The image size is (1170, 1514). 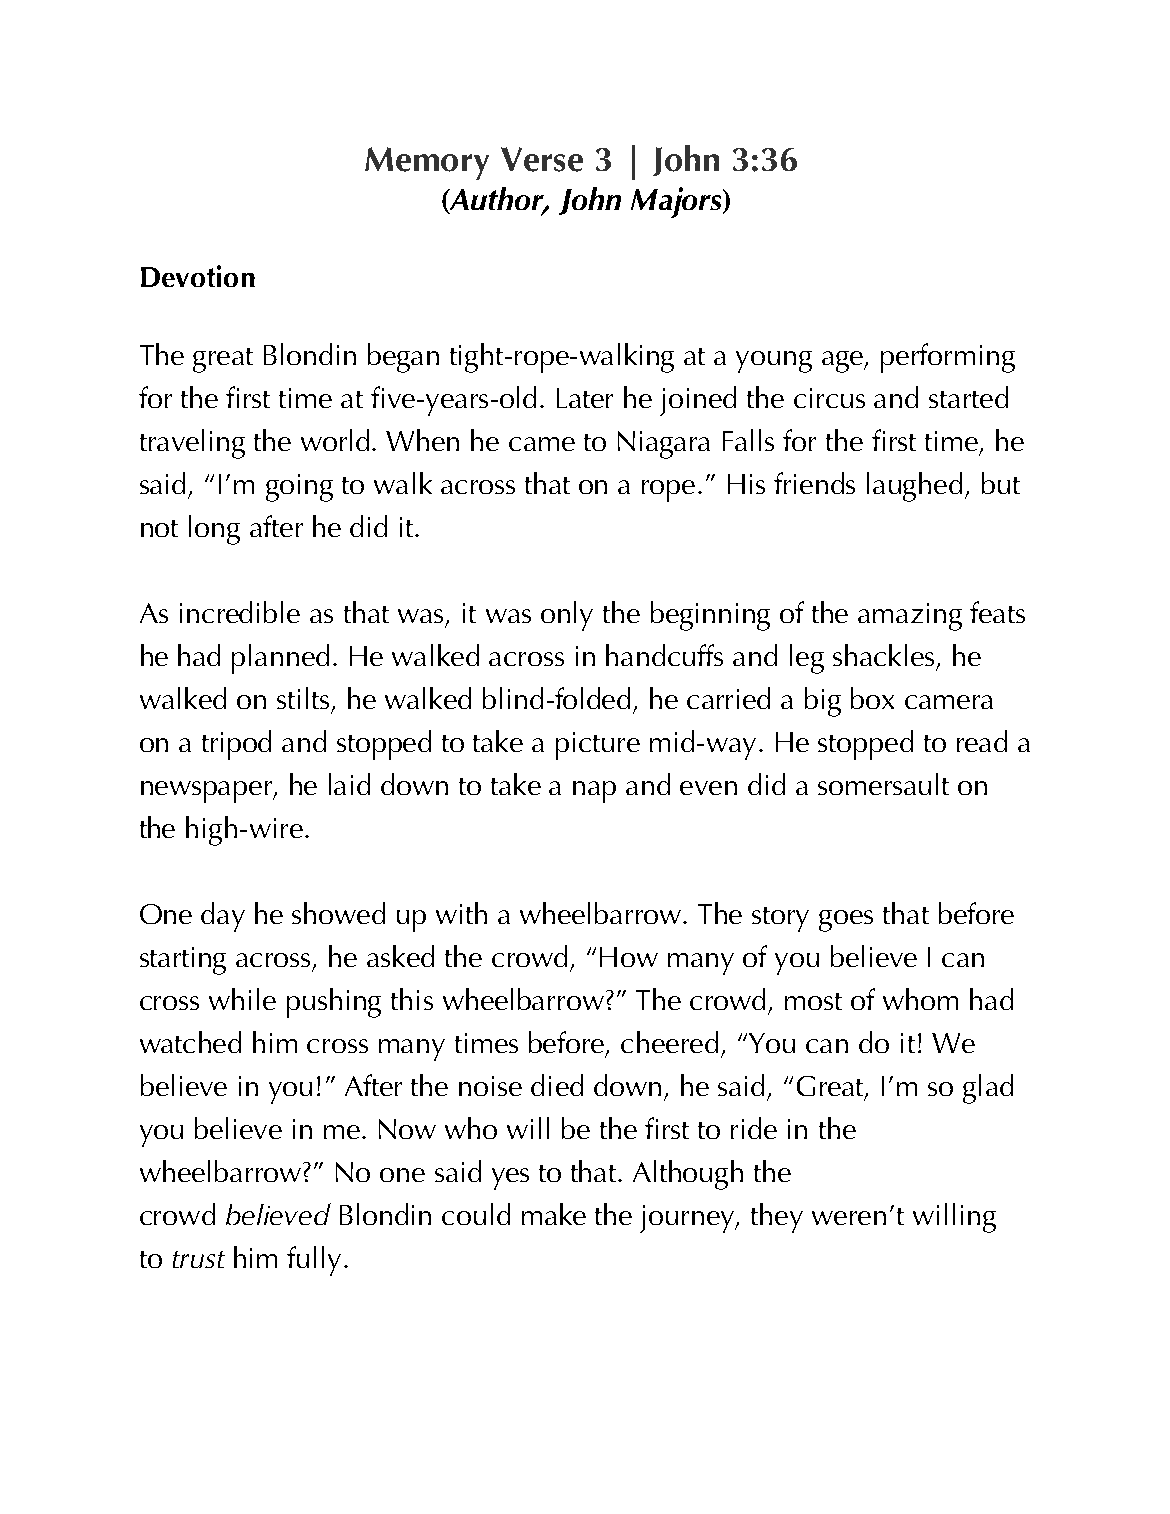 I want to click on Majors, so click(x=677, y=202).
